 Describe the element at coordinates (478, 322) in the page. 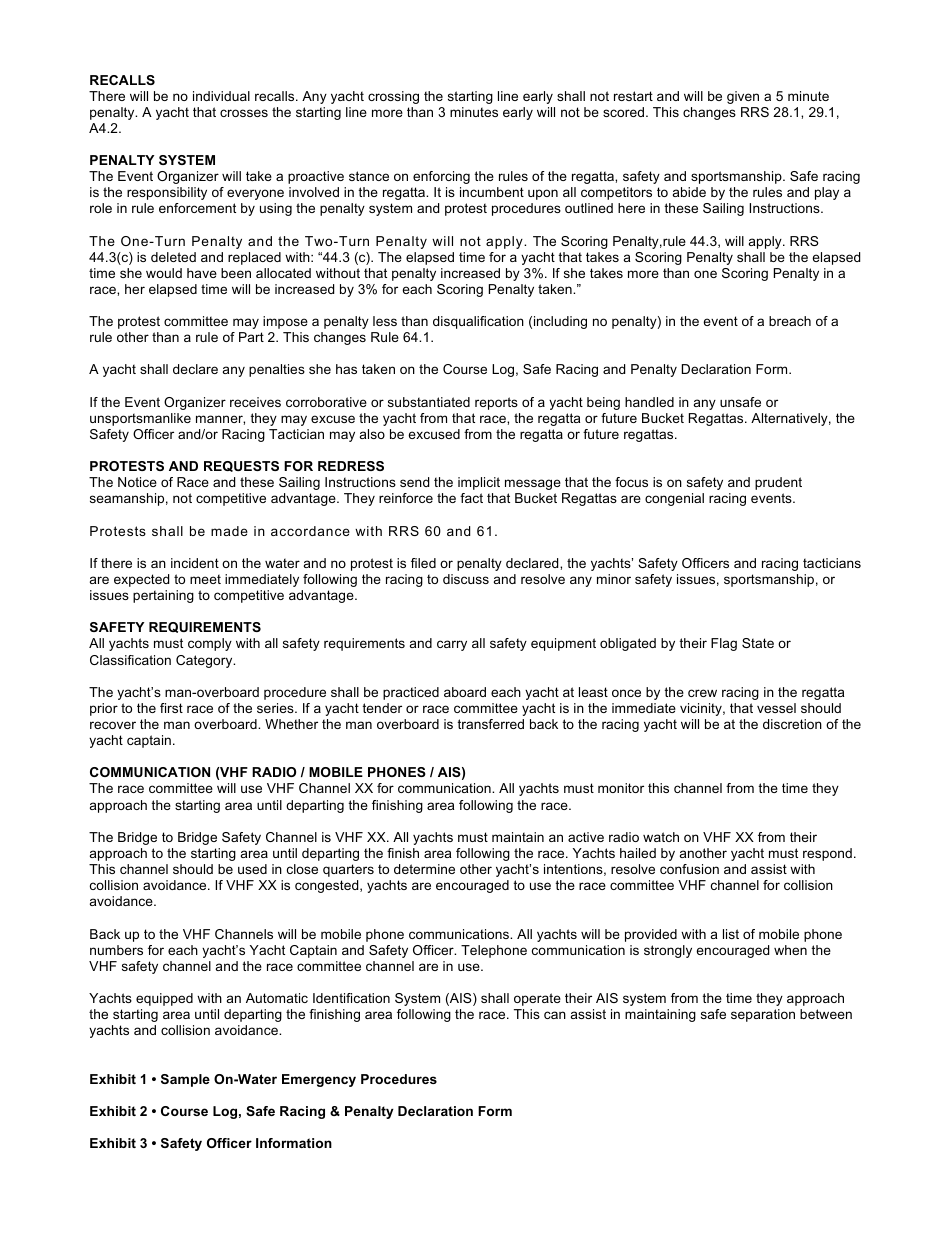

I see `disqualification` at that location.
